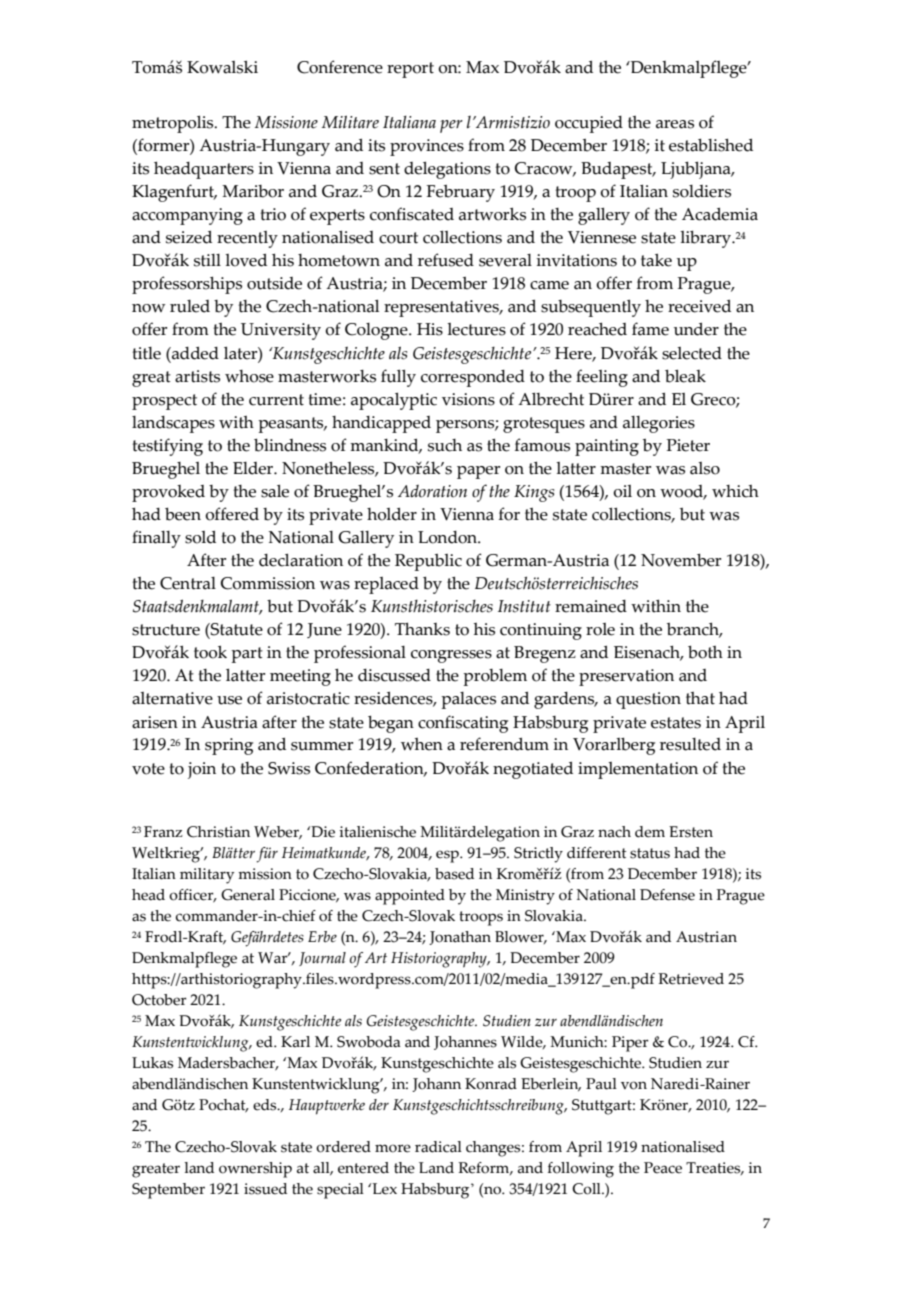  What do you see at coordinates (236, 629) in the page?
I see `Statute` at bounding box center [236, 629].
